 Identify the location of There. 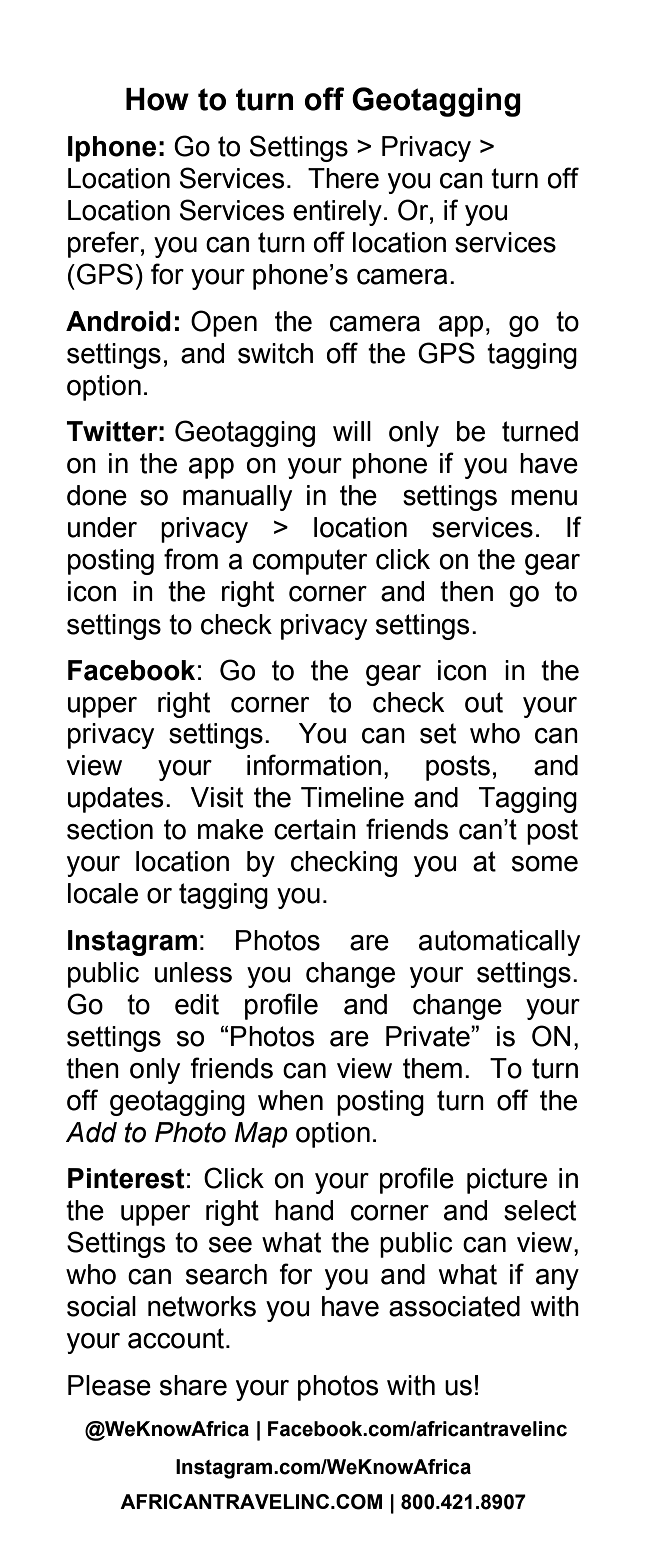
(343, 178).
